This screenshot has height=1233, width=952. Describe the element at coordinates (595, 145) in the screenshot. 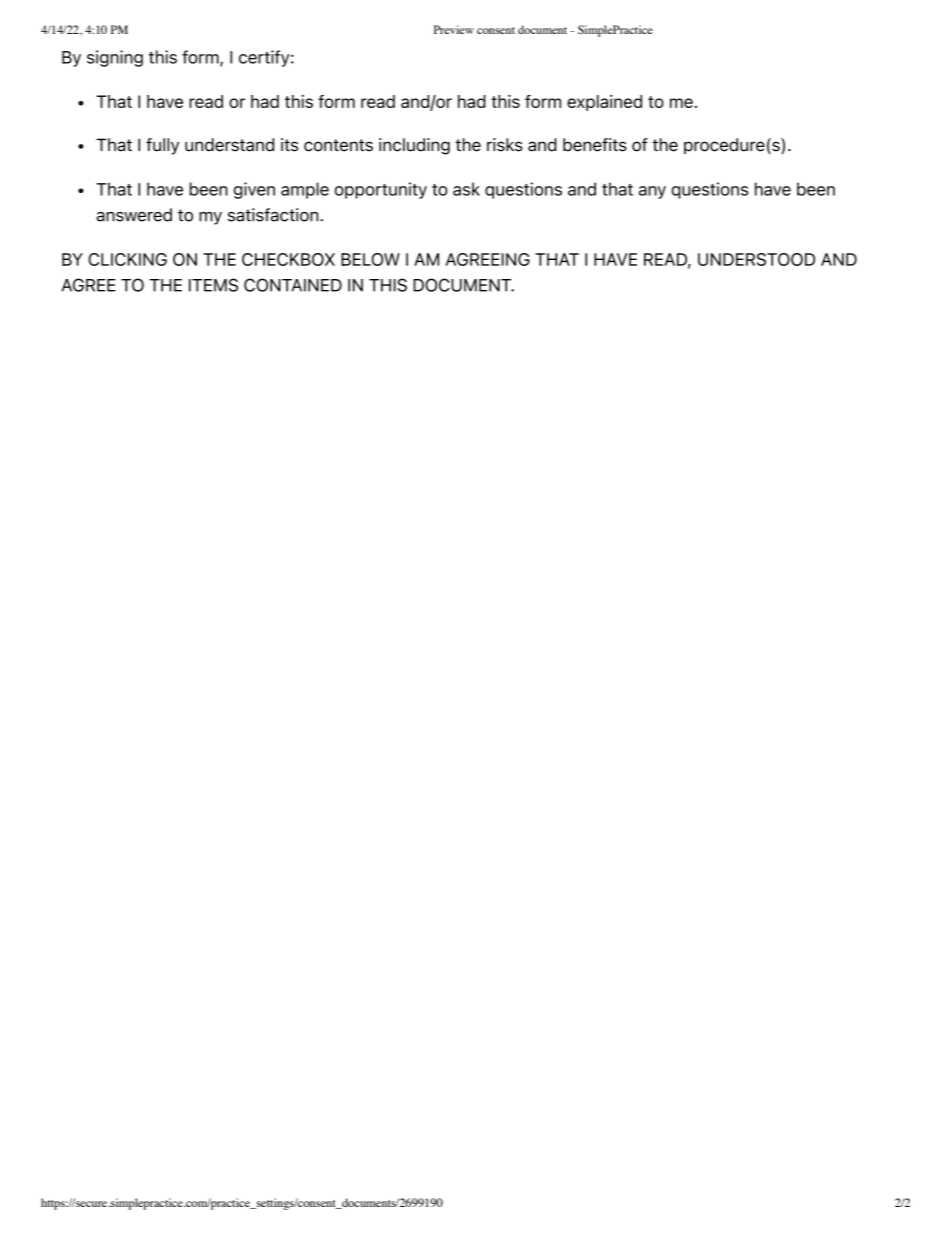

I see `benefits` at that location.
